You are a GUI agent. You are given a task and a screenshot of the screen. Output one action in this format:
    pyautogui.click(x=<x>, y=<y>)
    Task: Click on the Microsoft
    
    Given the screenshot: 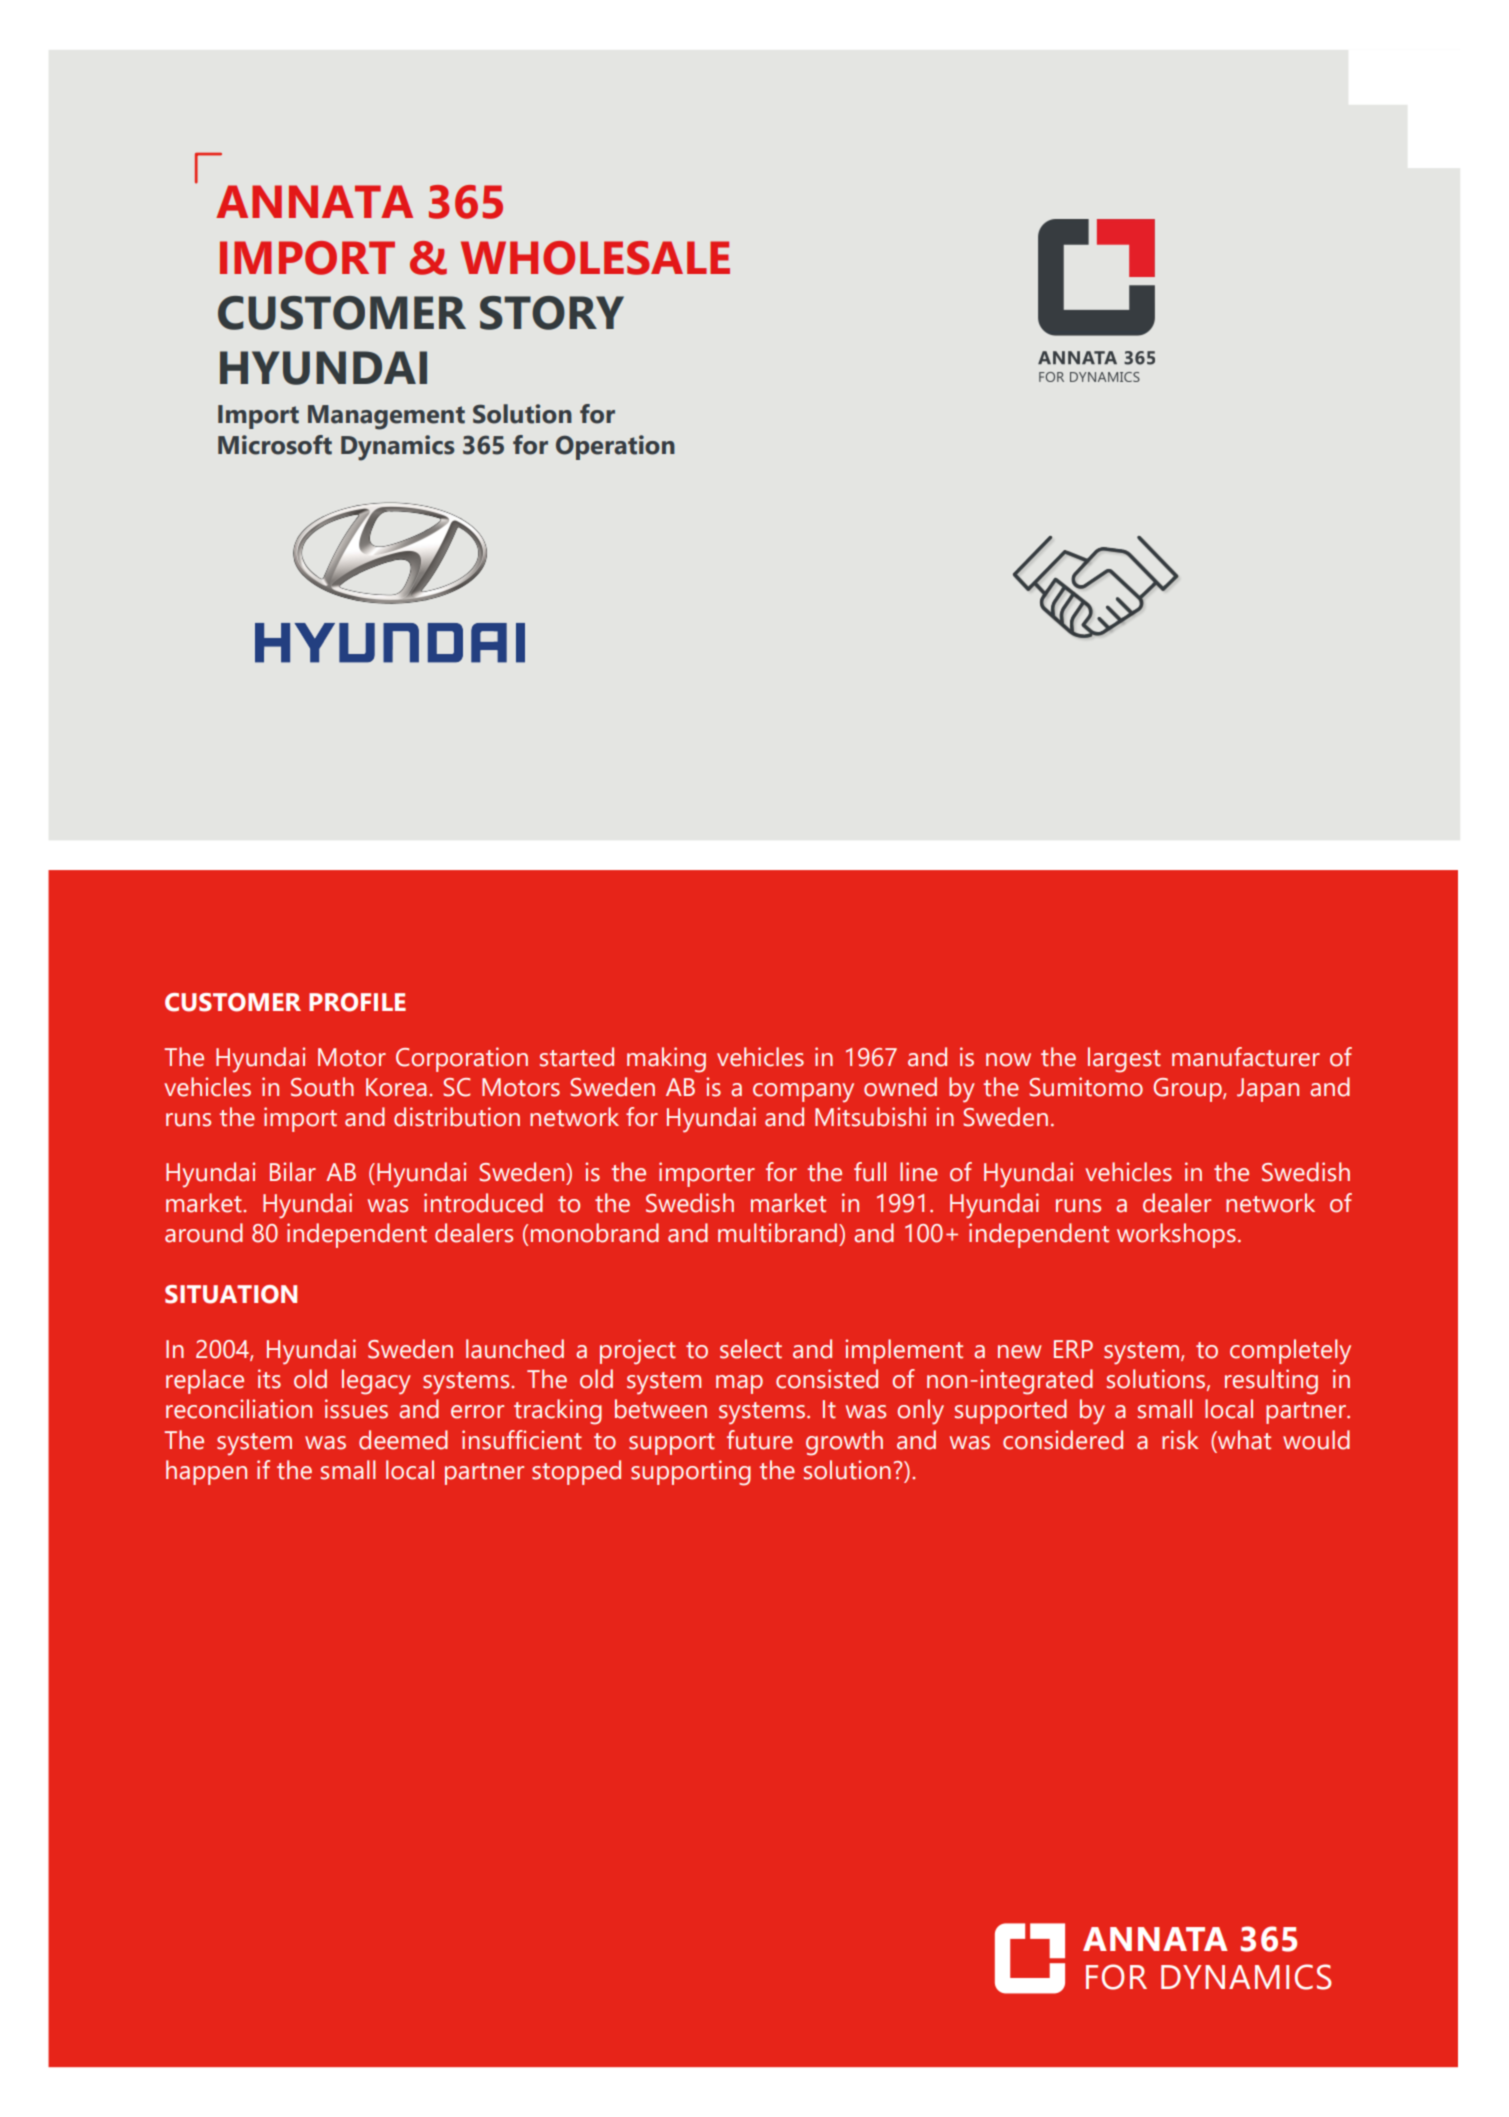 What is the action you would take?
    pyautogui.click(x=275, y=445)
